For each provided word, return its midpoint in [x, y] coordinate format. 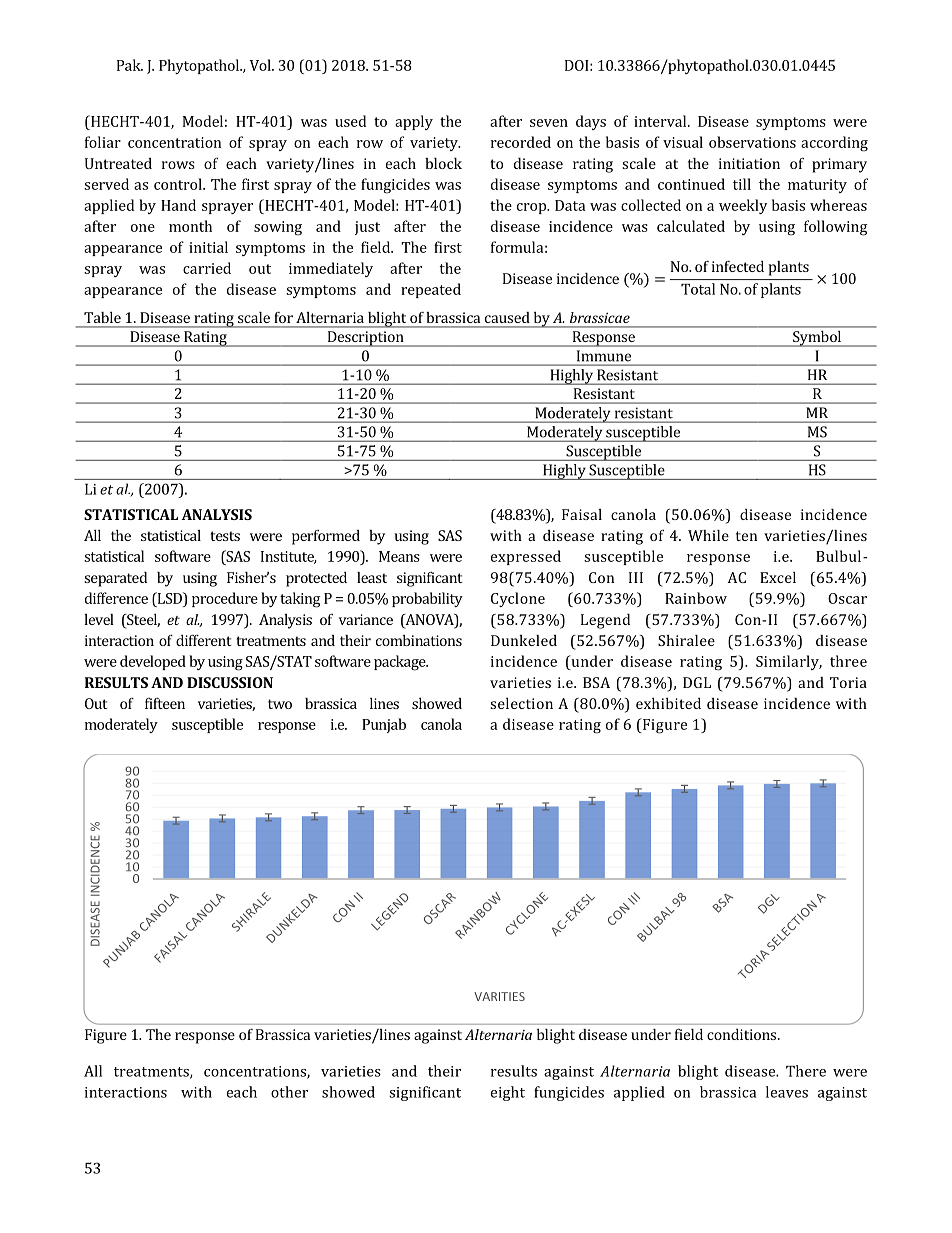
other [289, 1092]
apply [414, 122]
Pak [130, 65]
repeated [431, 290]
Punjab [384, 725]
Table [102, 317]
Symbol [817, 339]
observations [752, 142]
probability [427, 599]
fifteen [165, 703]
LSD [169, 598]
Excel [778, 577]
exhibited [668, 703]
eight [508, 1093]
